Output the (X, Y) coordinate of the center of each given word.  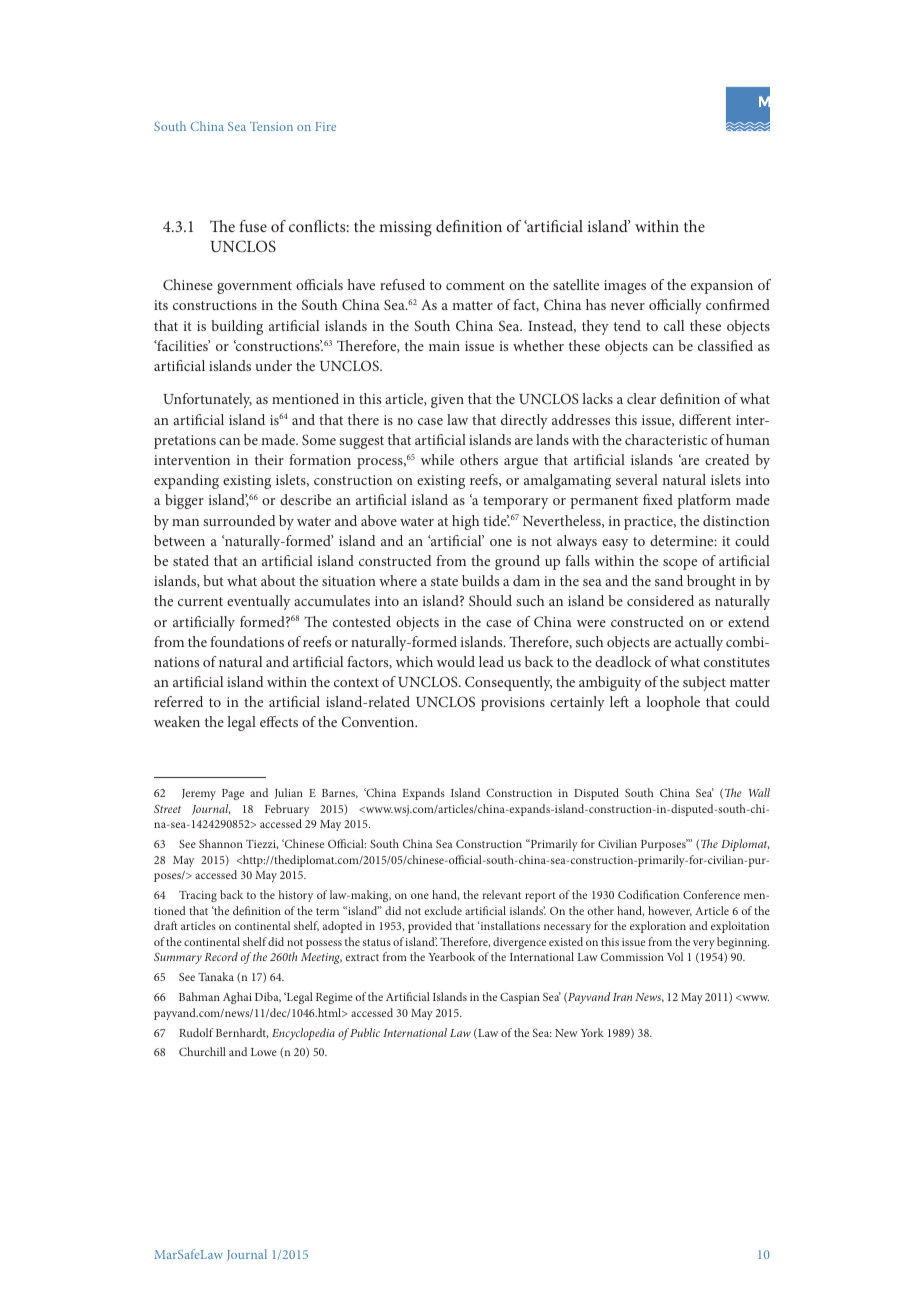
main (444, 346)
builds (480, 580)
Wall (759, 792)
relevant (501, 894)
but (213, 580)
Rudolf (196, 1032)
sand (669, 580)
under (273, 365)
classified (725, 345)
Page (233, 794)
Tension (271, 126)
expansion (722, 287)
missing (405, 229)
